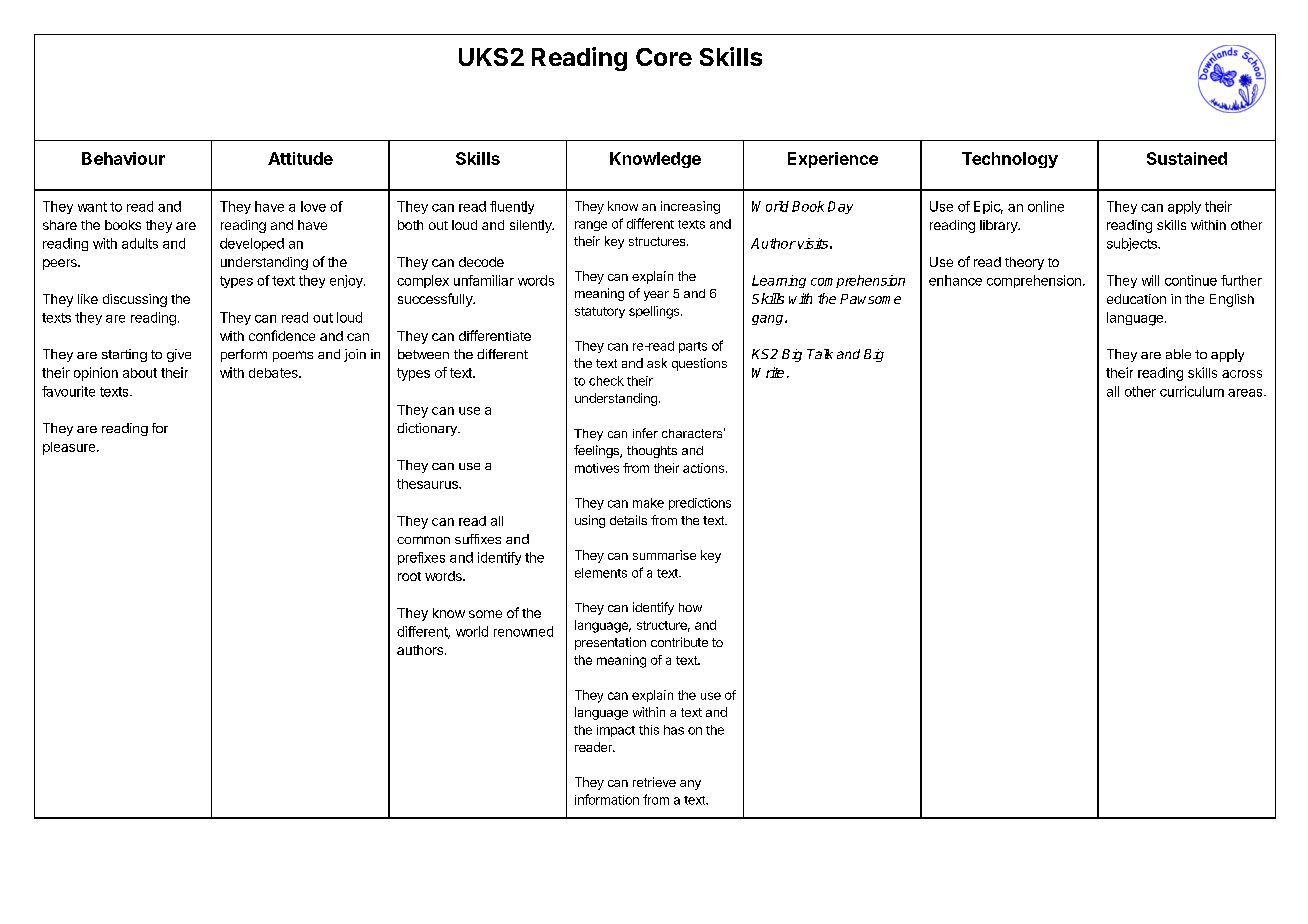  I want to click on root, so click(409, 576).
